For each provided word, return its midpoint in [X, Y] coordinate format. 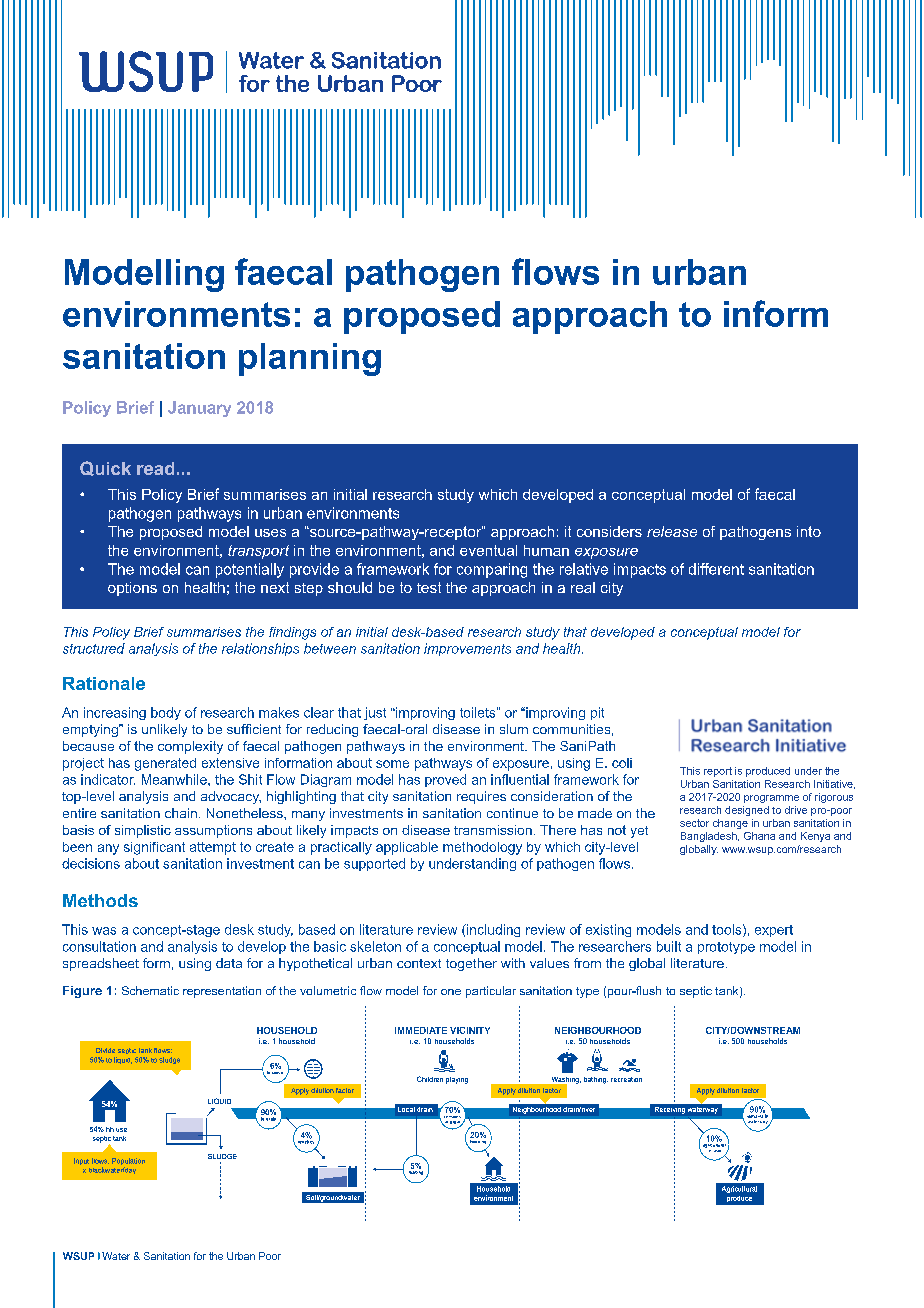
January [199, 409]
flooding [478, 1142]
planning [310, 359]
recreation [626, 1079]
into [809, 531]
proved [445, 780]
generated [165, 764]
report [718, 772]
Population [128, 1163]
